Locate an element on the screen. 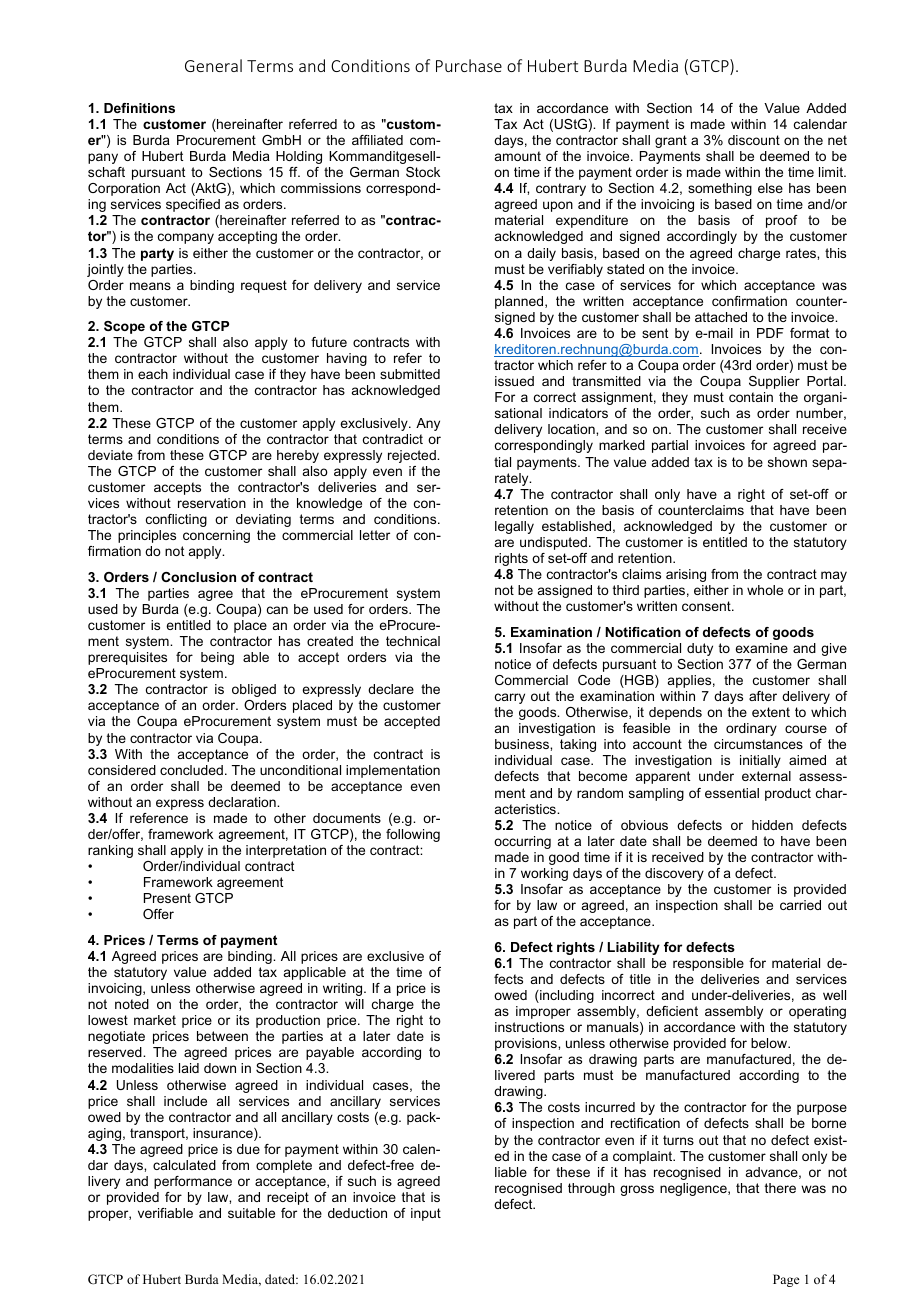 This screenshot has width=924, height=1308. carry is located at coordinates (510, 698).
